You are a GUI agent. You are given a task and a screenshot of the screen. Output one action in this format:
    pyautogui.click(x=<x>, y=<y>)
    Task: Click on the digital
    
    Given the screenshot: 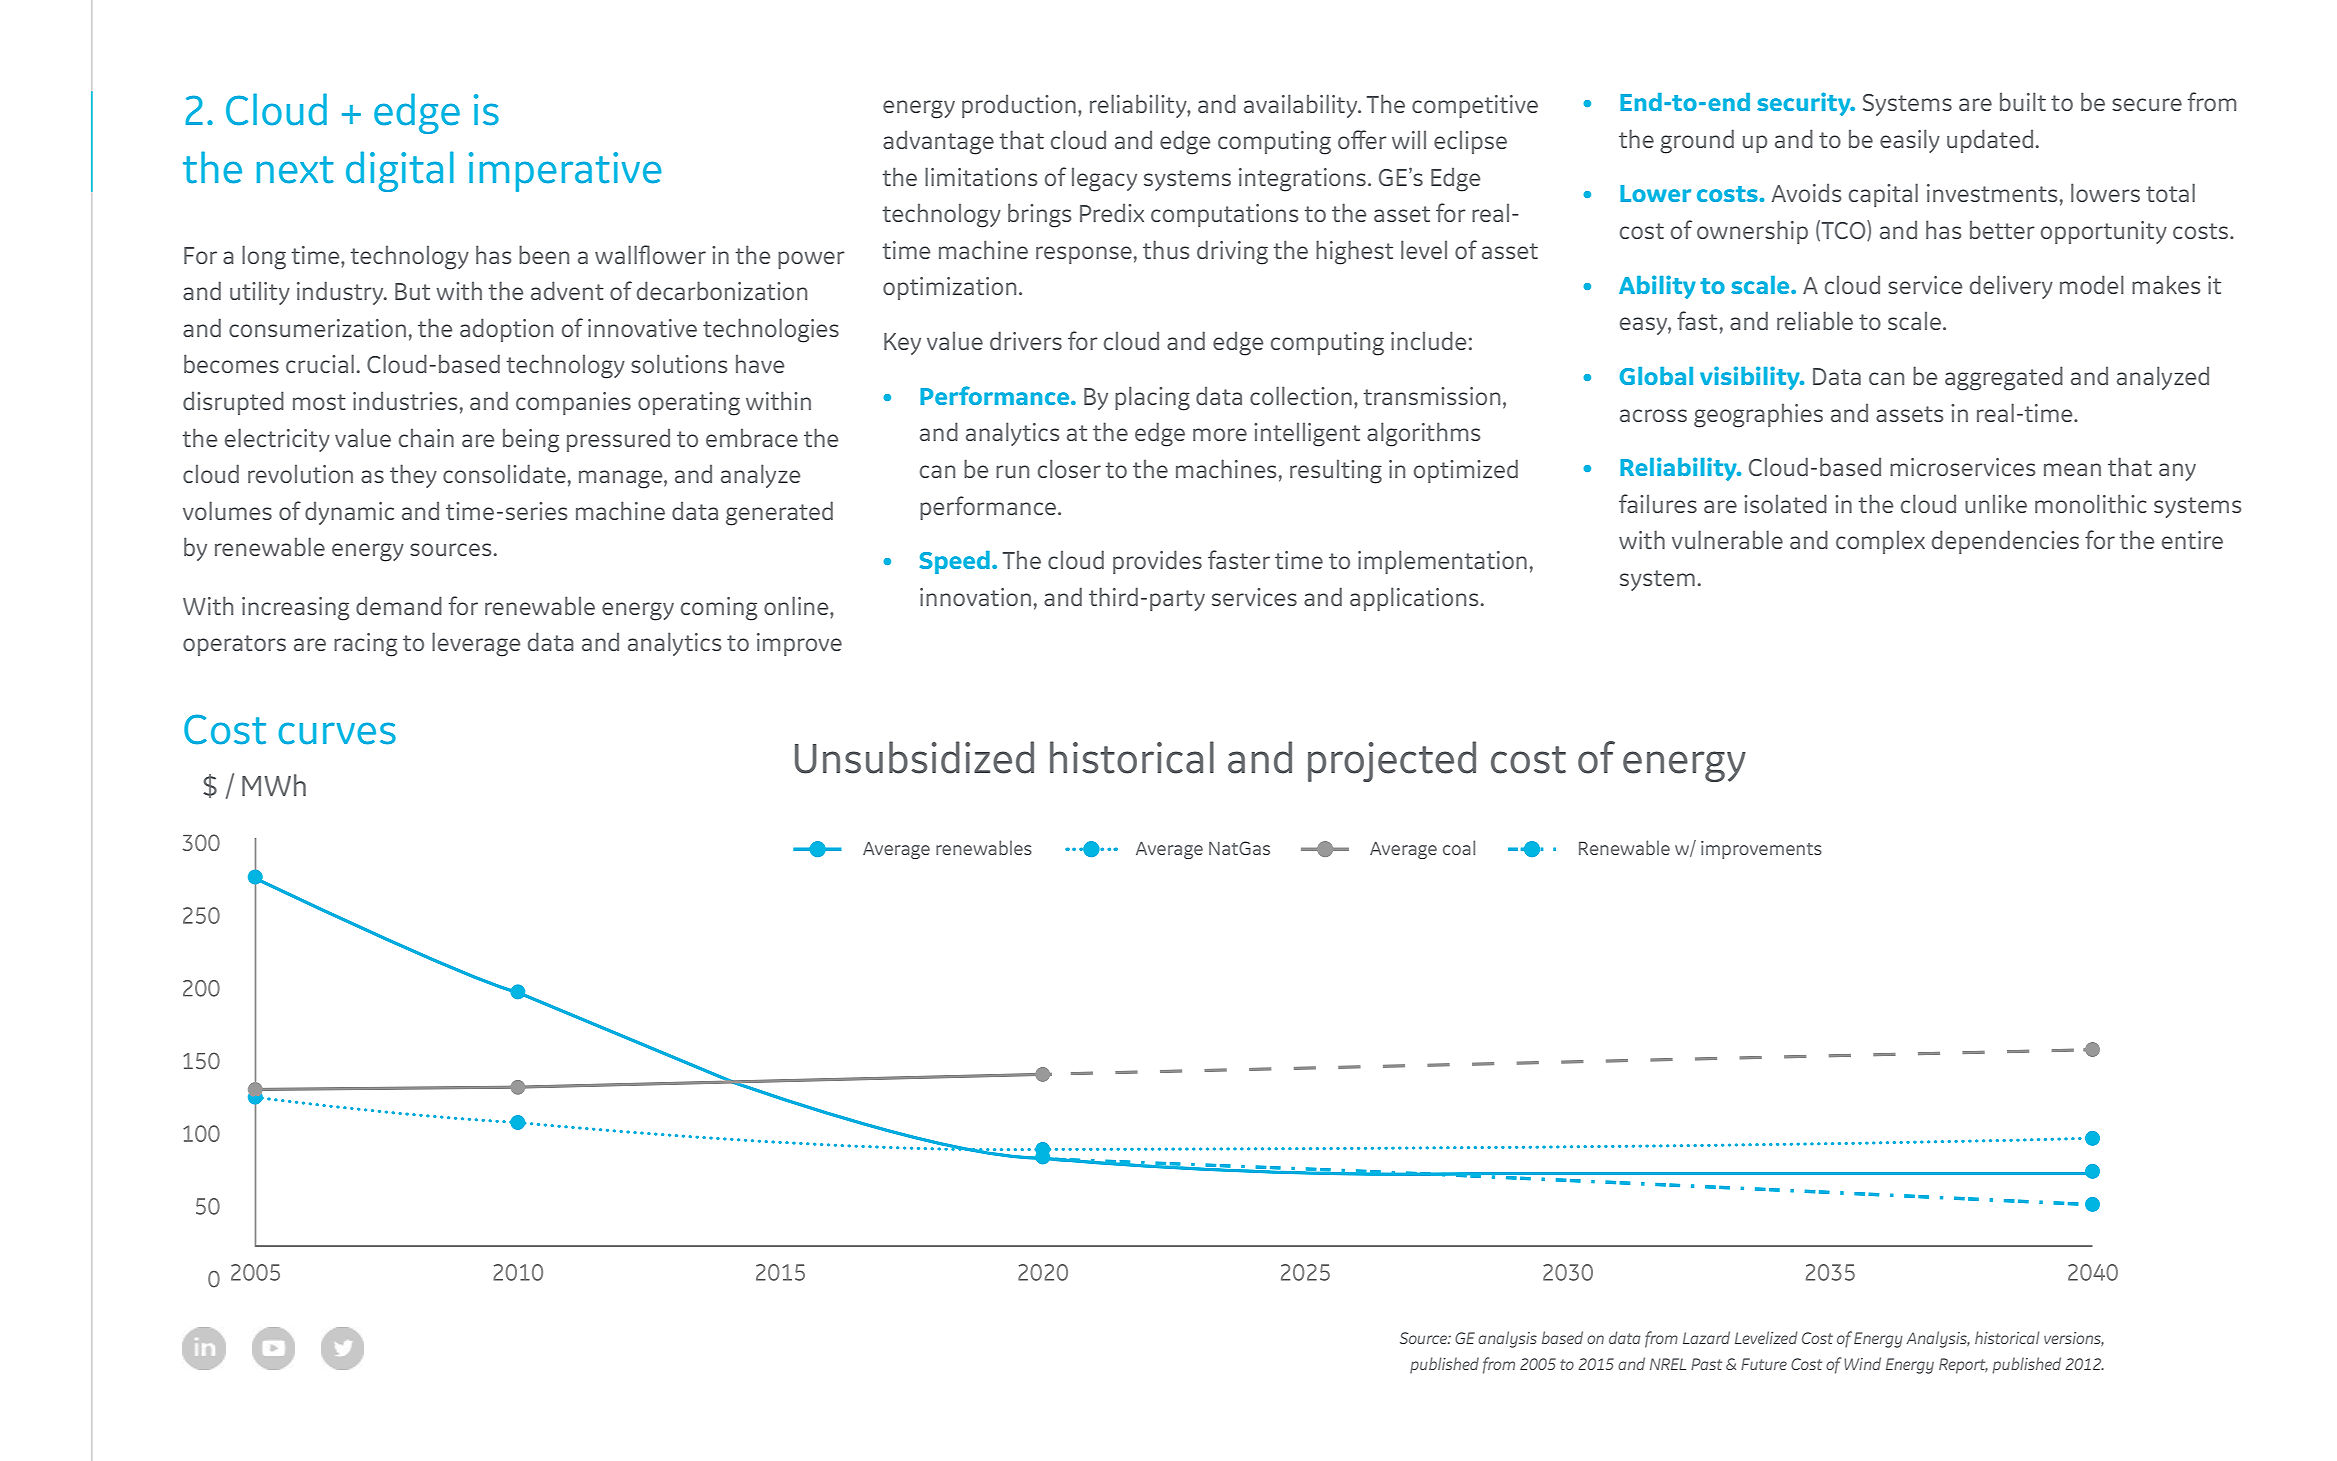 What is the action you would take?
    pyautogui.click(x=400, y=171)
